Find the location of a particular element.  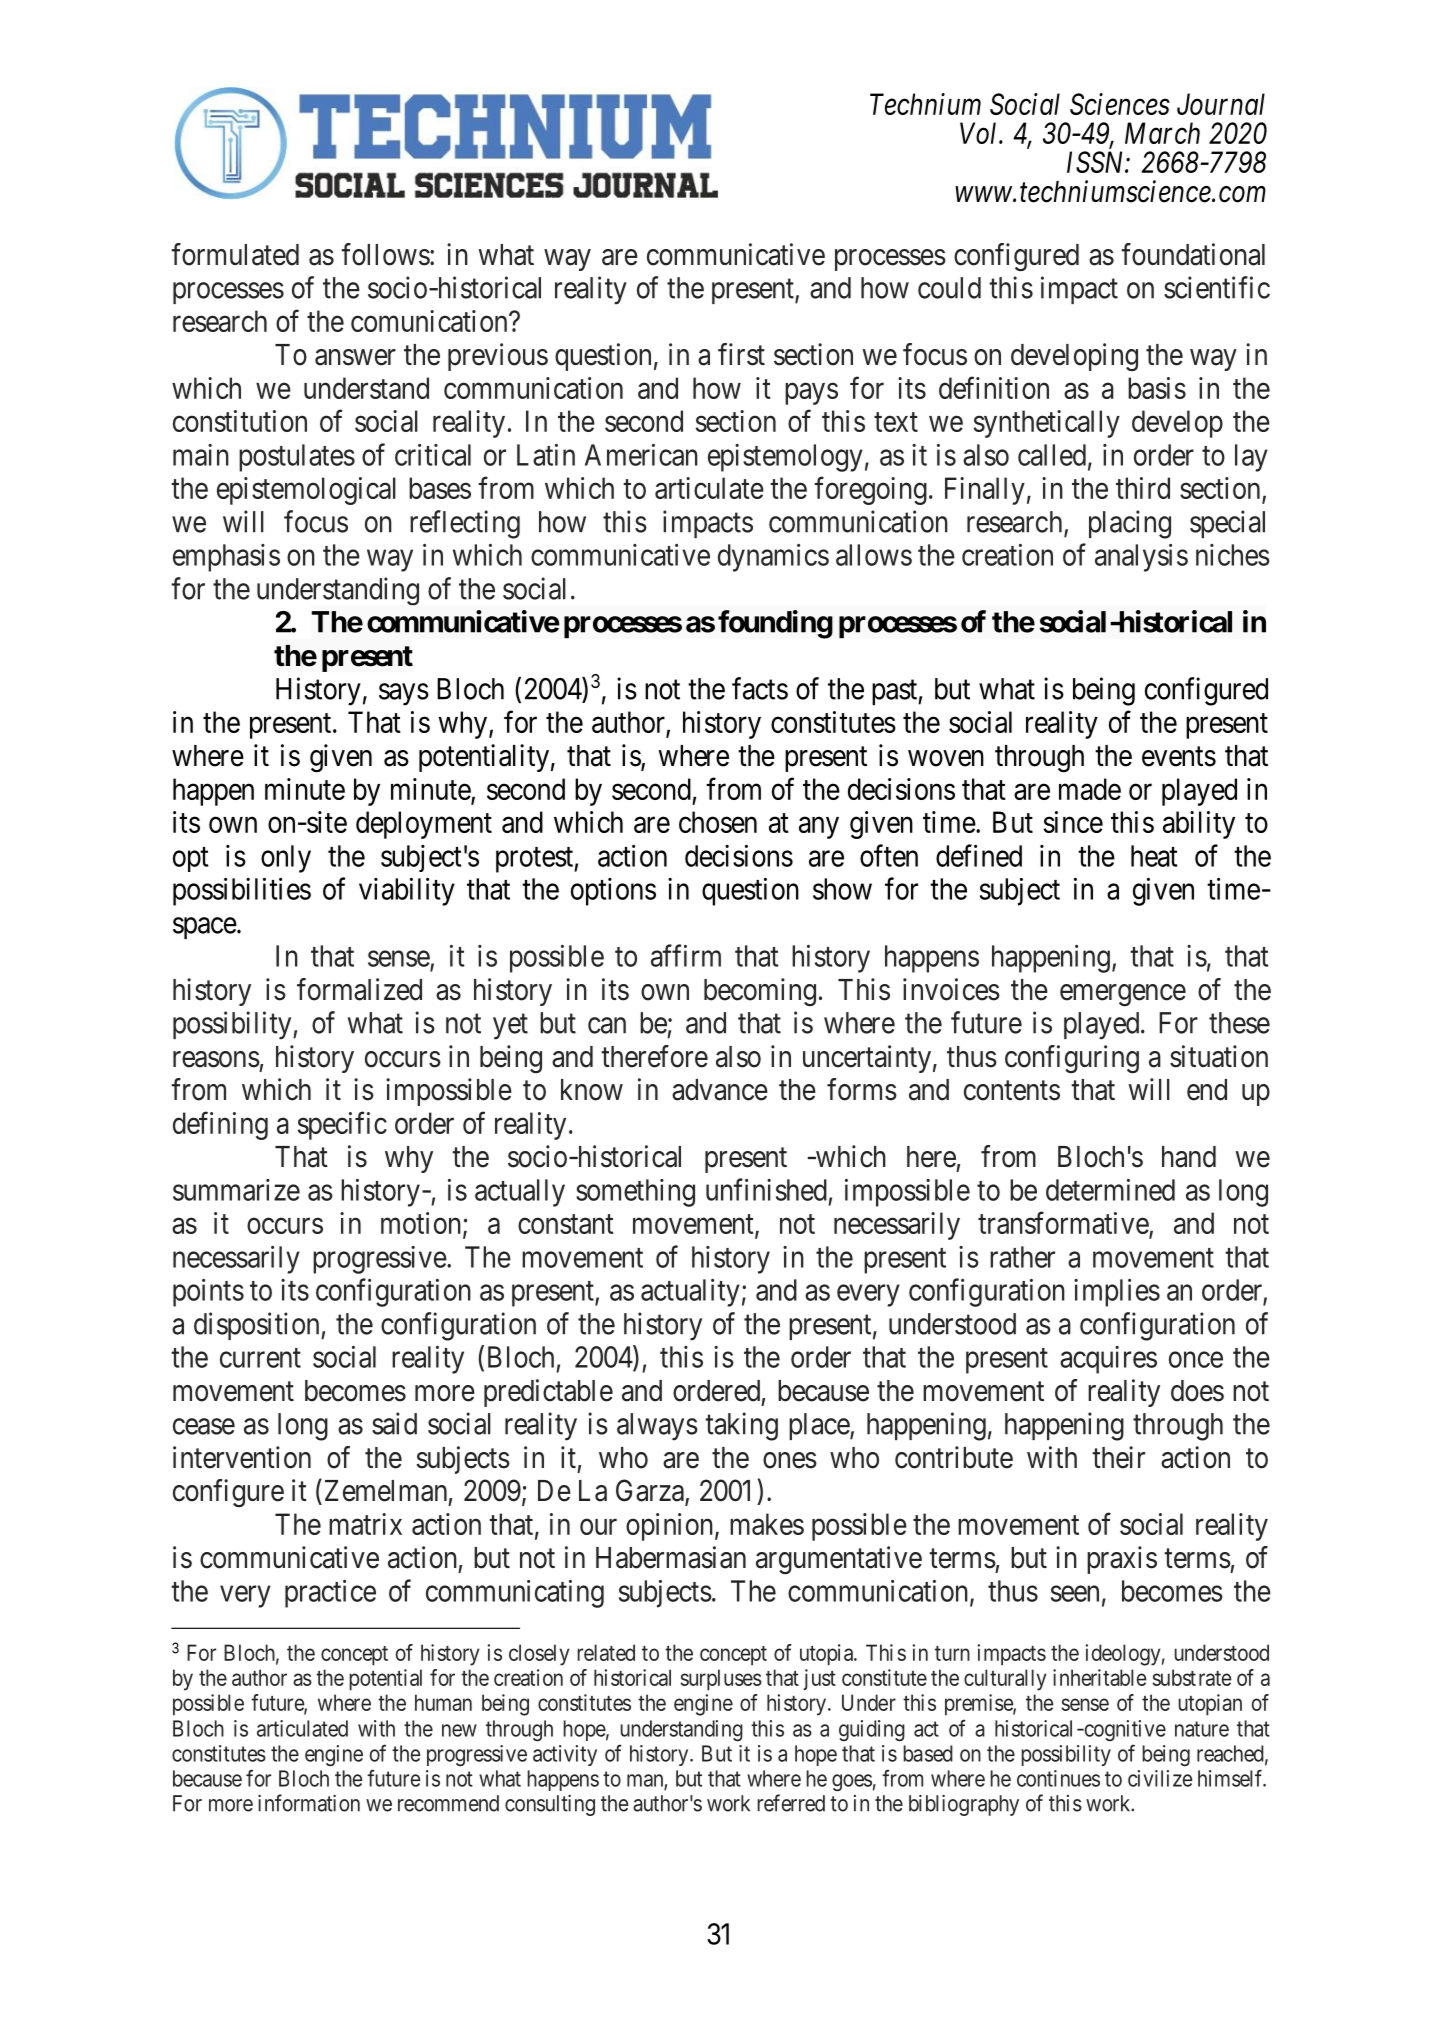

March is located at coordinates (1162, 133).
